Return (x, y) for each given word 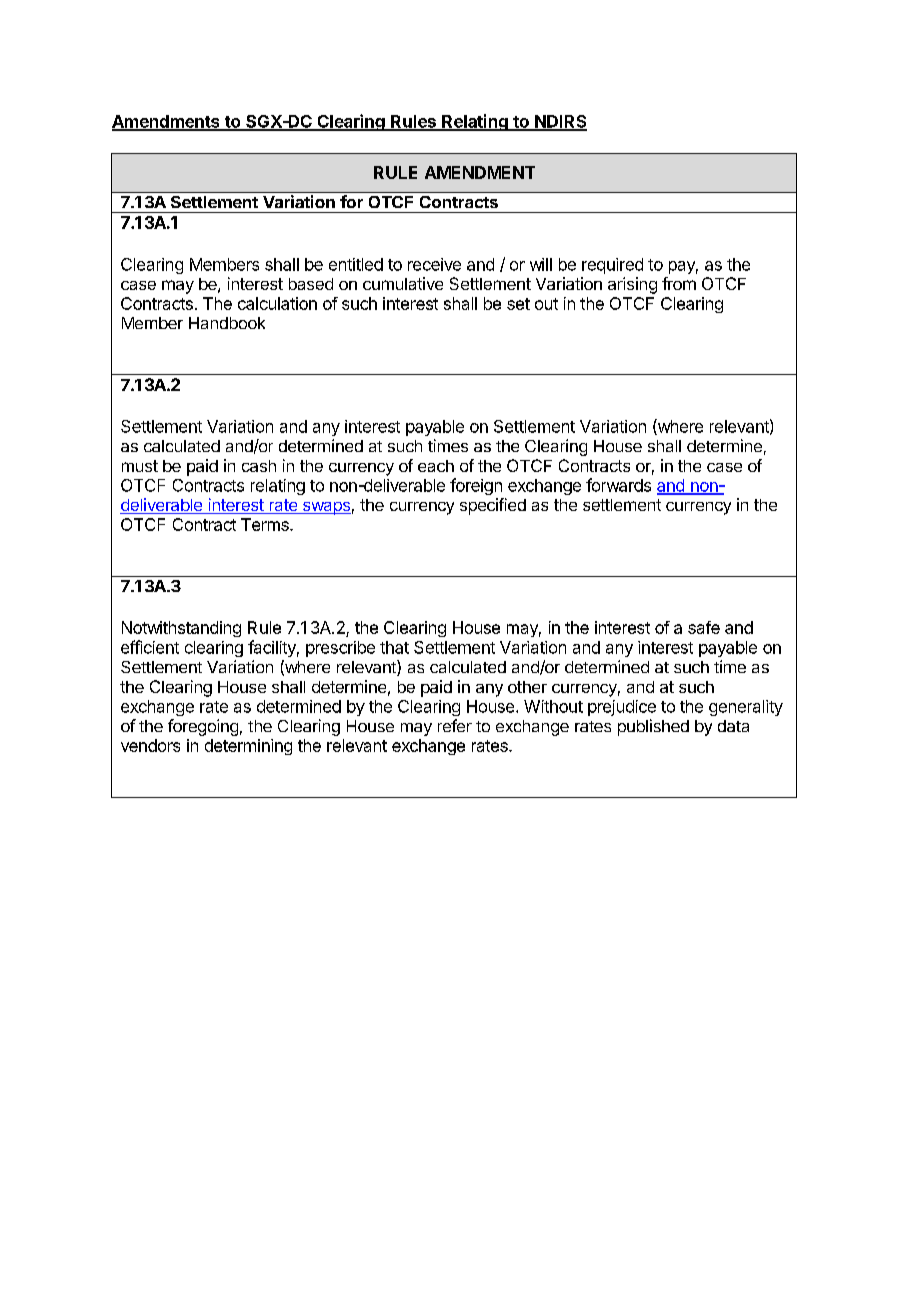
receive (434, 264)
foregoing (203, 727)
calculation (277, 303)
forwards (618, 485)
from (679, 283)
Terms (266, 524)
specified (493, 506)
